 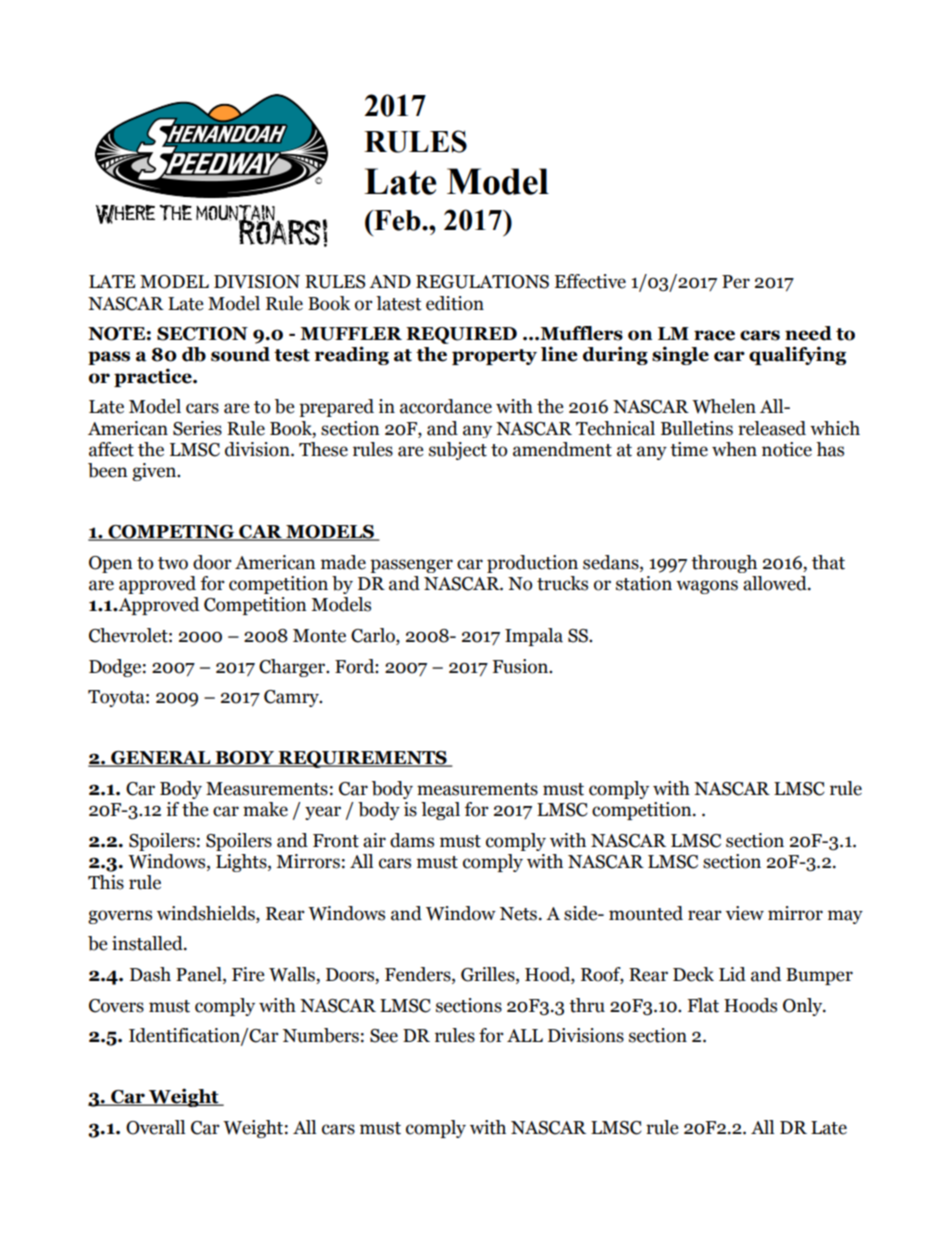 What do you see at coordinates (319, 636) in the screenshot?
I see `Monte` at bounding box center [319, 636].
